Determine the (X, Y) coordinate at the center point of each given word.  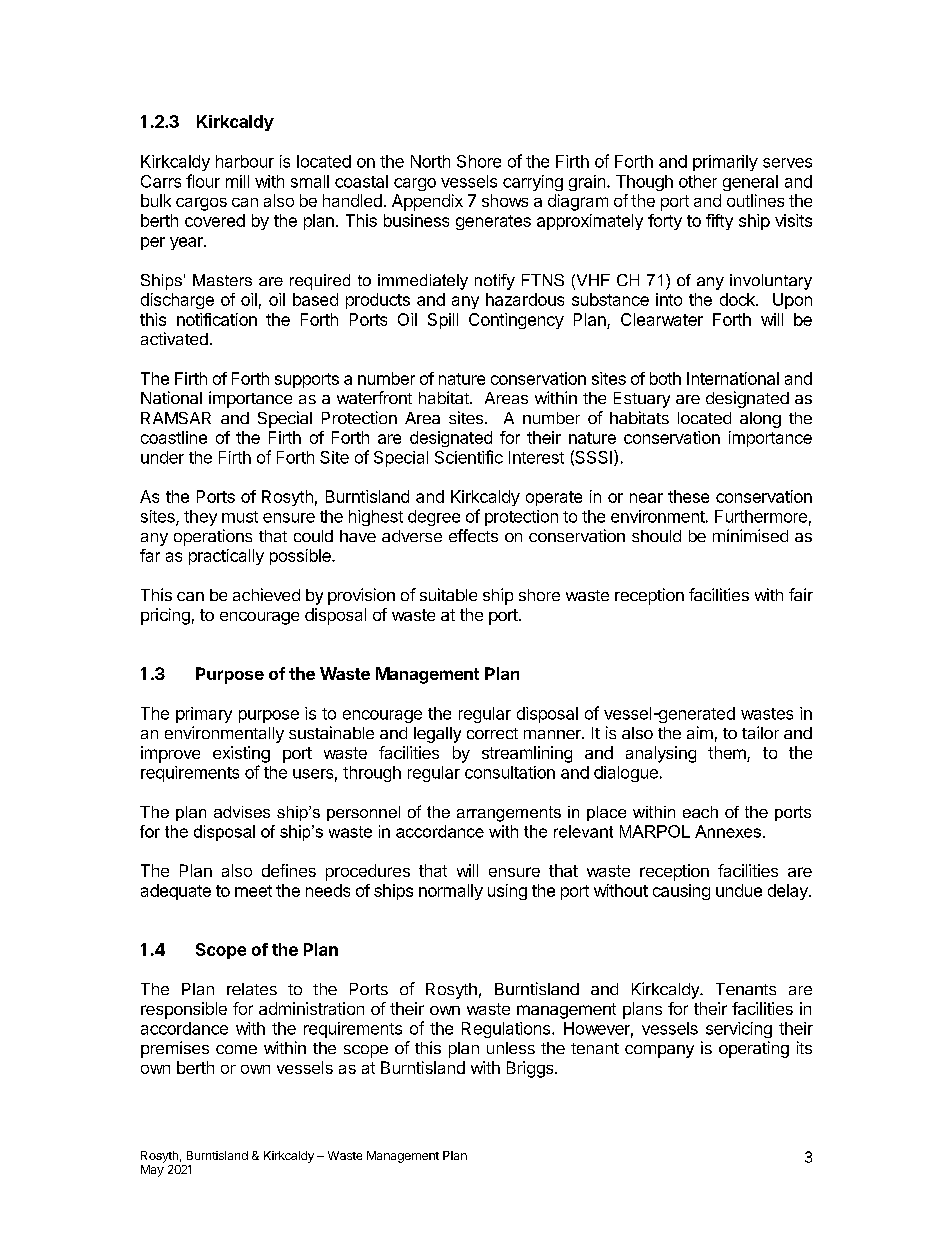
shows (505, 200)
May (152, 1171)
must (240, 517)
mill (237, 181)
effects (473, 535)
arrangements (509, 814)
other (698, 181)
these (688, 496)
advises (242, 812)
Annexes (728, 831)
